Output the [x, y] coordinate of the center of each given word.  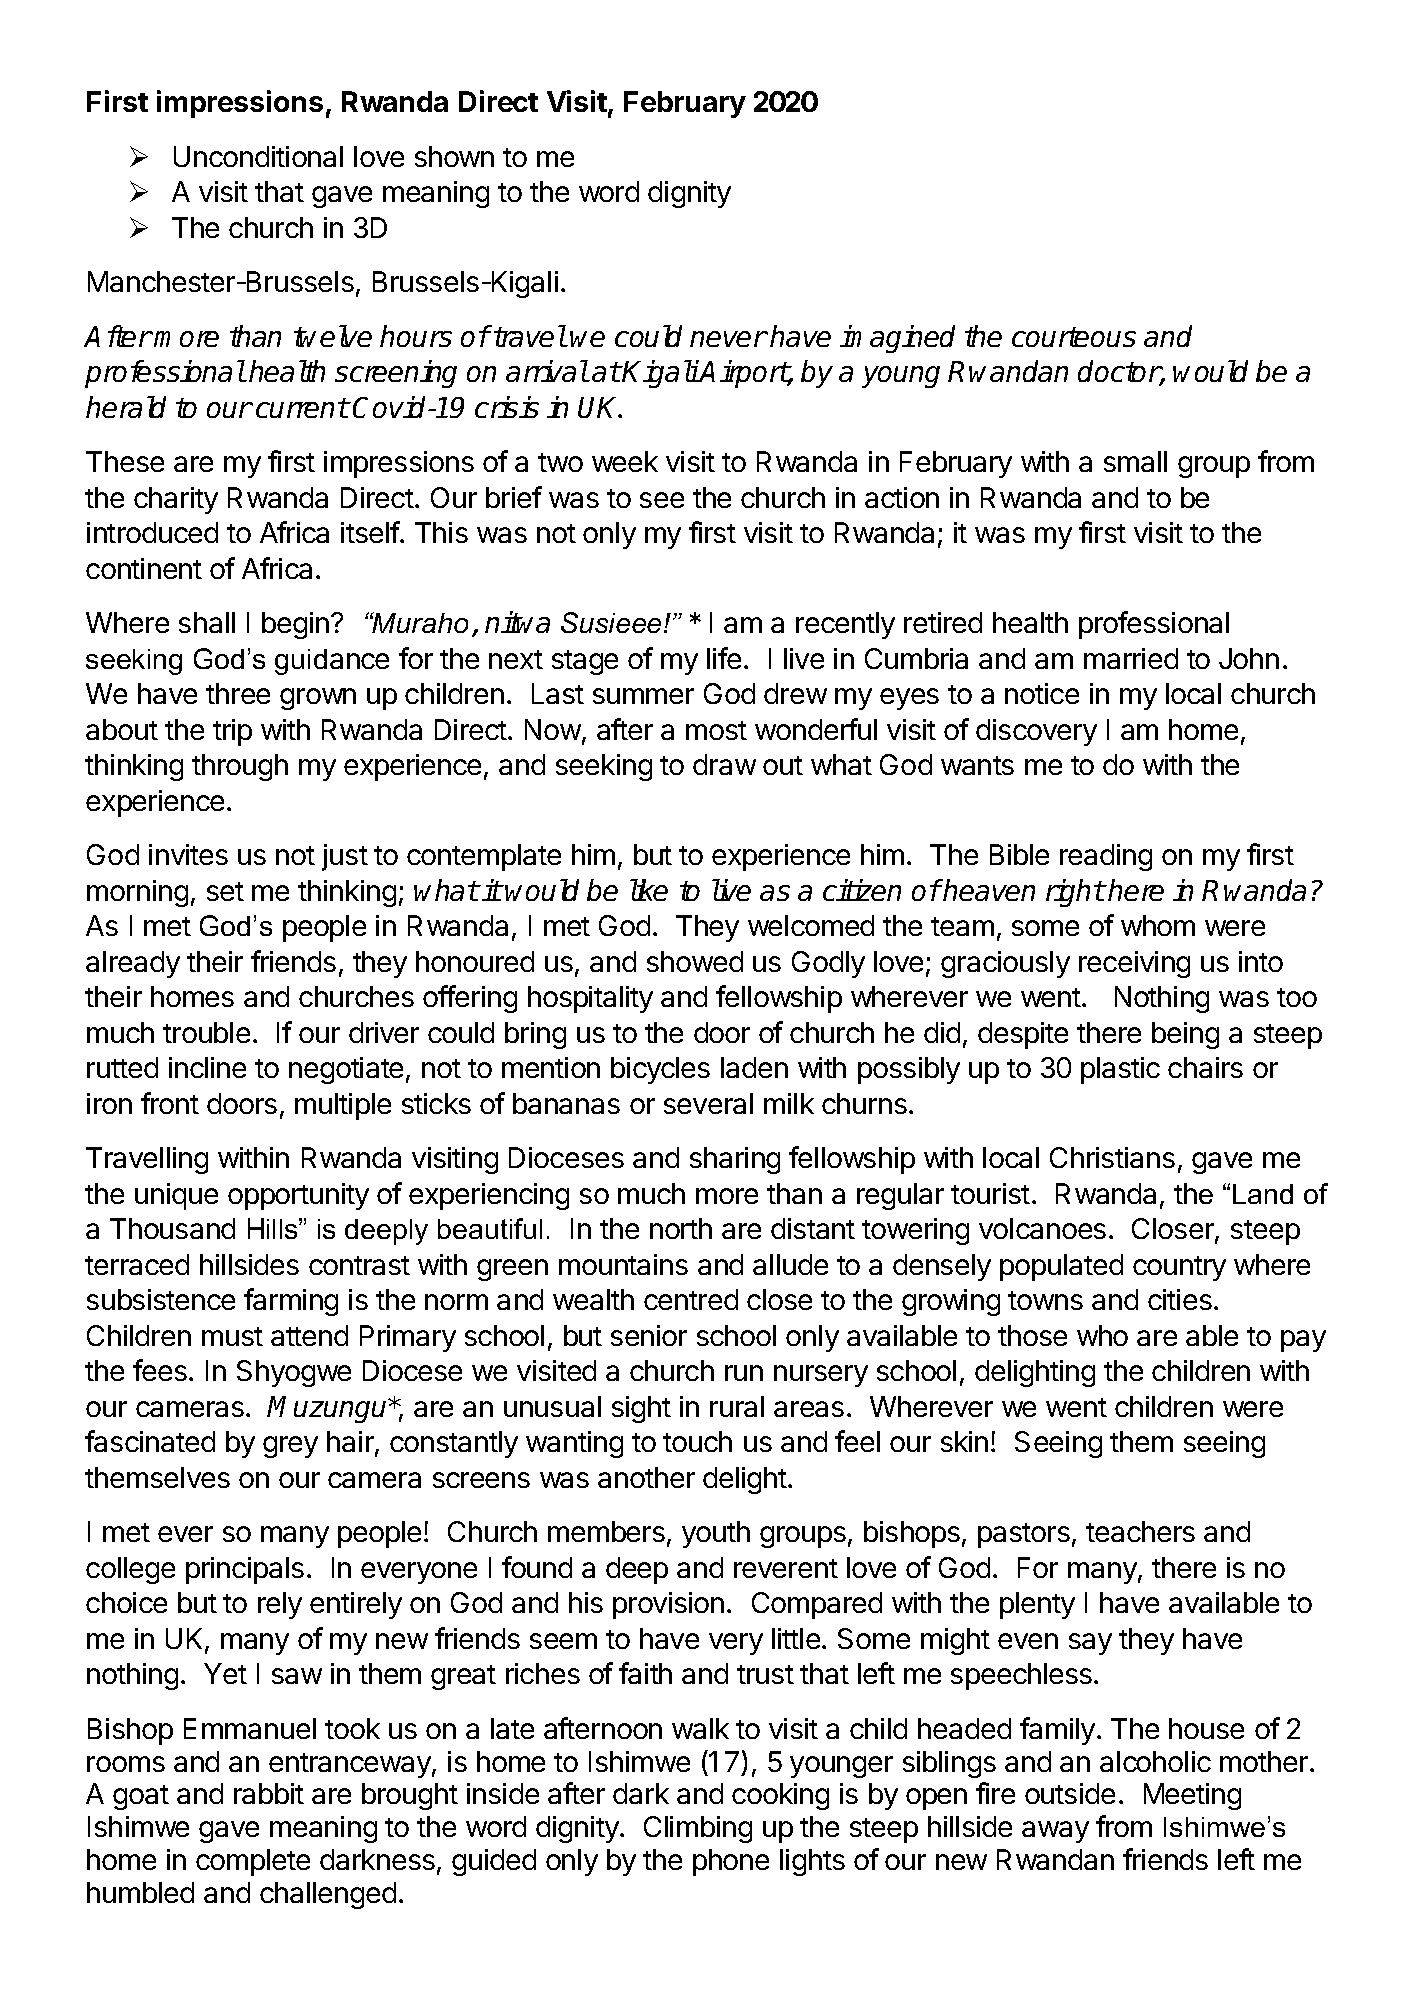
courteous [1074, 337]
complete [253, 1862]
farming [291, 1302]
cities [1180, 1299]
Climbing [698, 1829]
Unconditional [258, 156]
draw [724, 764]
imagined [897, 339]
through [240, 767]
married [1131, 658]
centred [691, 1299]
